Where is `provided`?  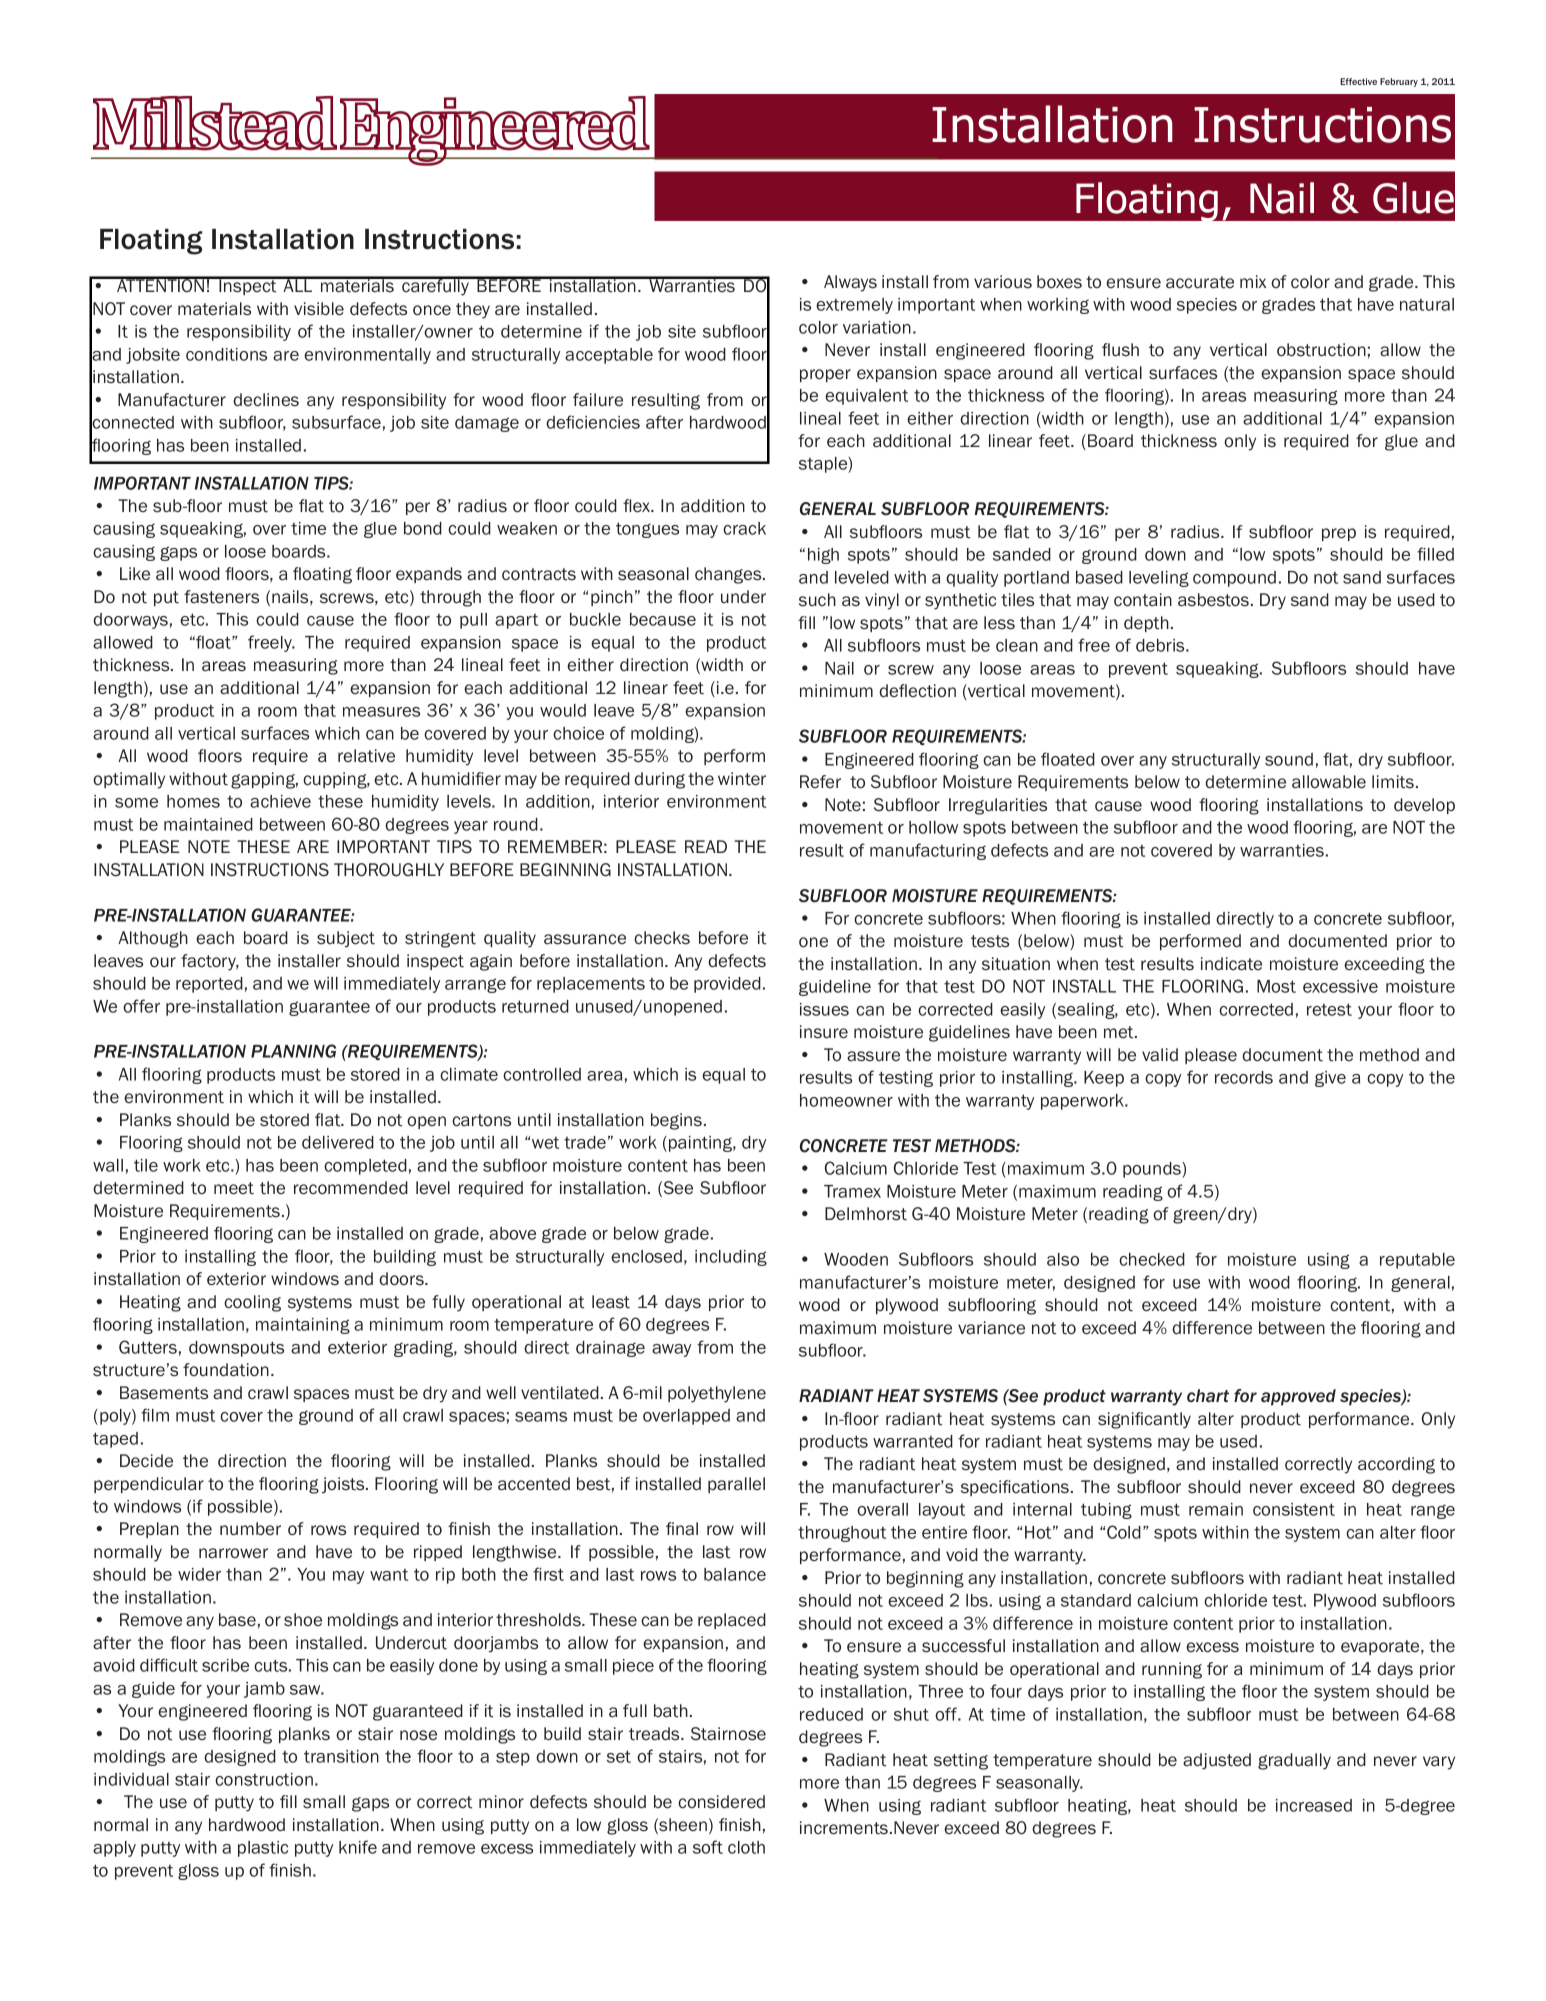
provided is located at coordinates (727, 985).
